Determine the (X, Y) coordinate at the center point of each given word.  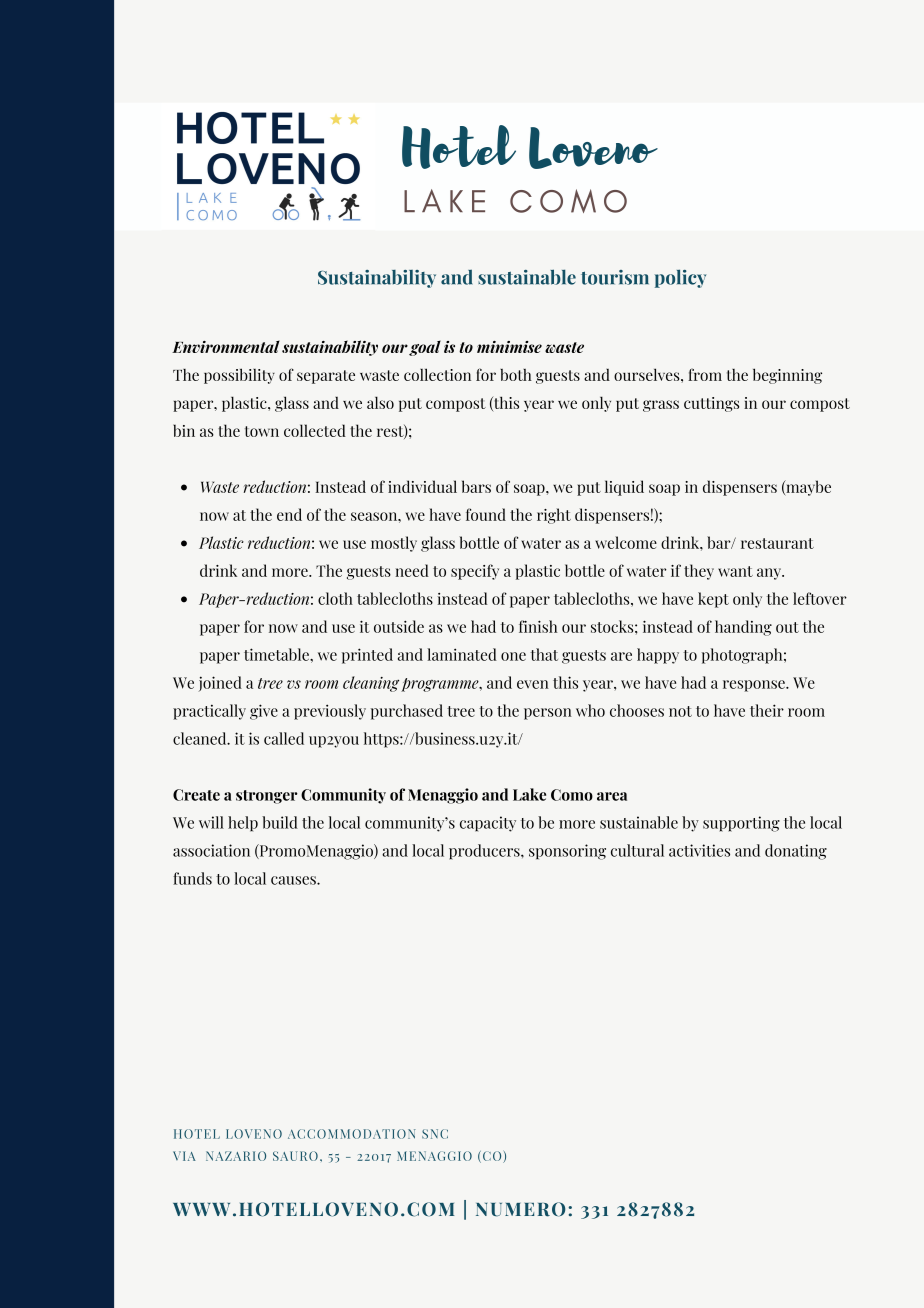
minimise (509, 347)
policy (680, 278)
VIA (184, 1156)
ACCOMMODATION (352, 1134)
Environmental (226, 346)
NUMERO (521, 1209)
